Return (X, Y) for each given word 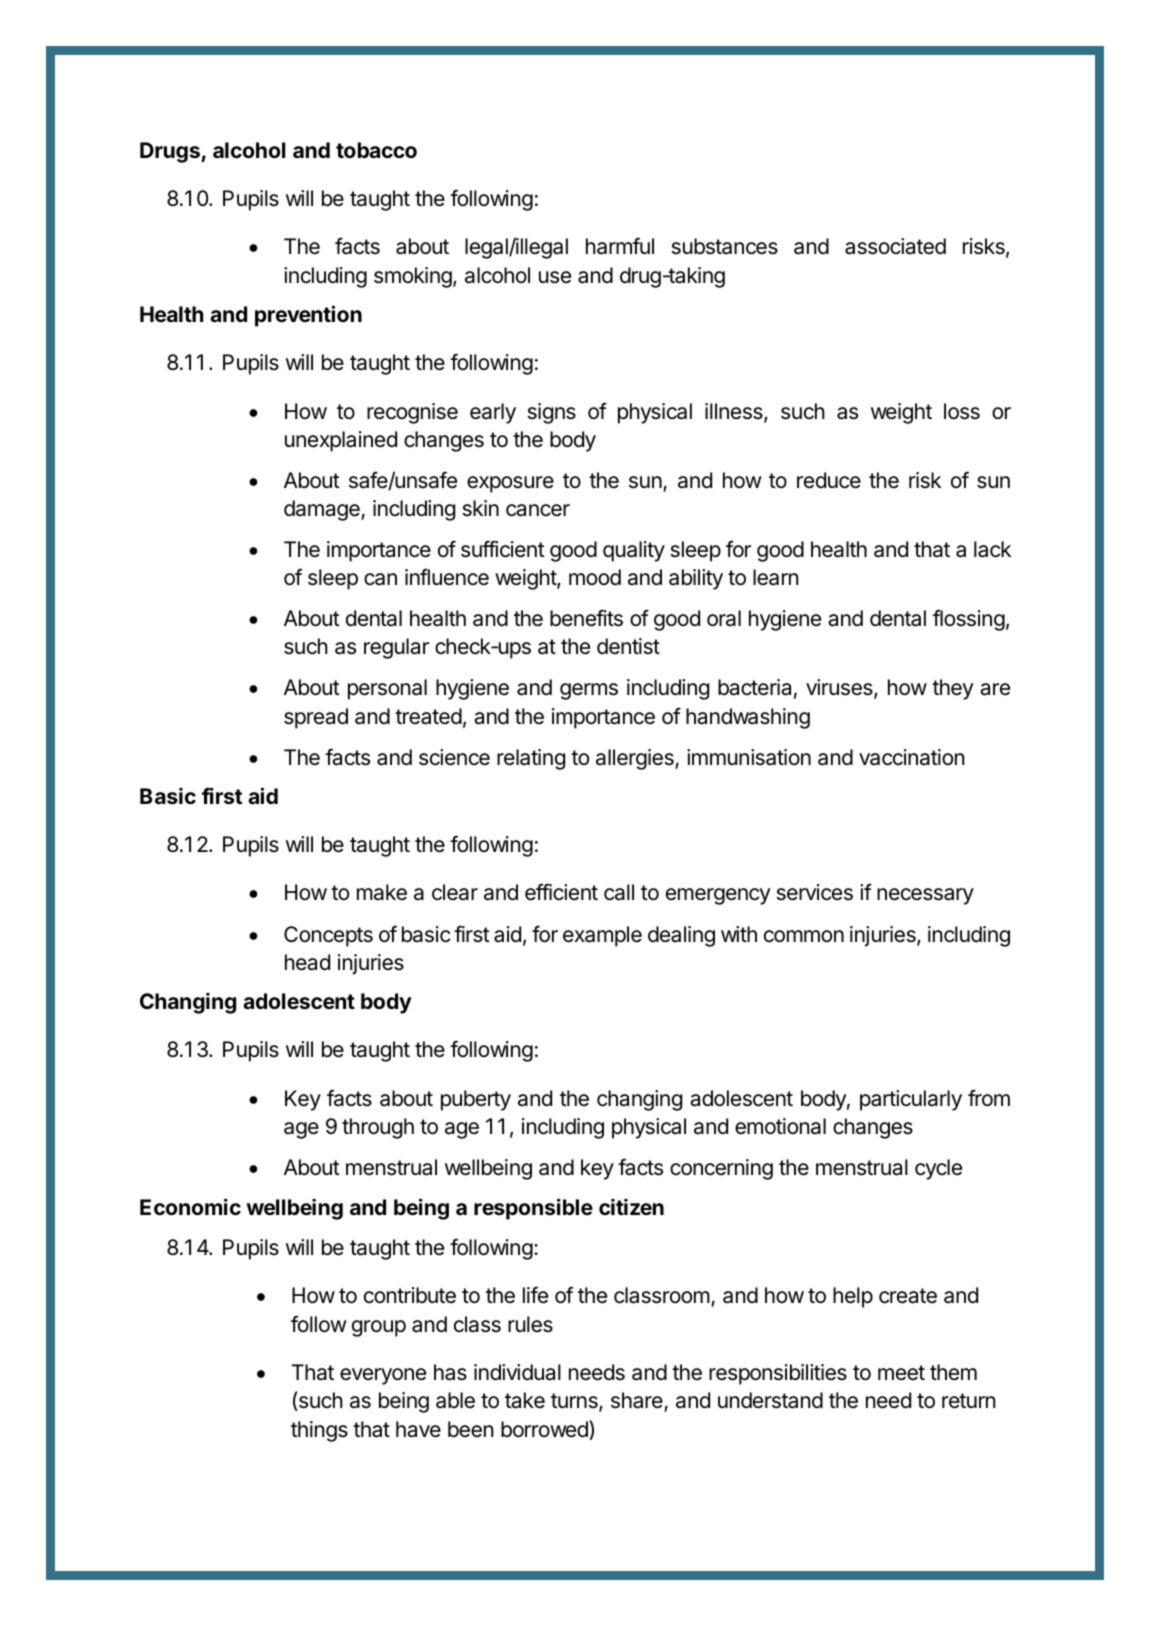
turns (575, 1402)
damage (323, 510)
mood (595, 577)
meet (901, 1373)
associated (895, 246)
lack (992, 549)
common (804, 936)
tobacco (376, 150)
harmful (620, 246)
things (319, 1431)
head (307, 962)
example (602, 936)
